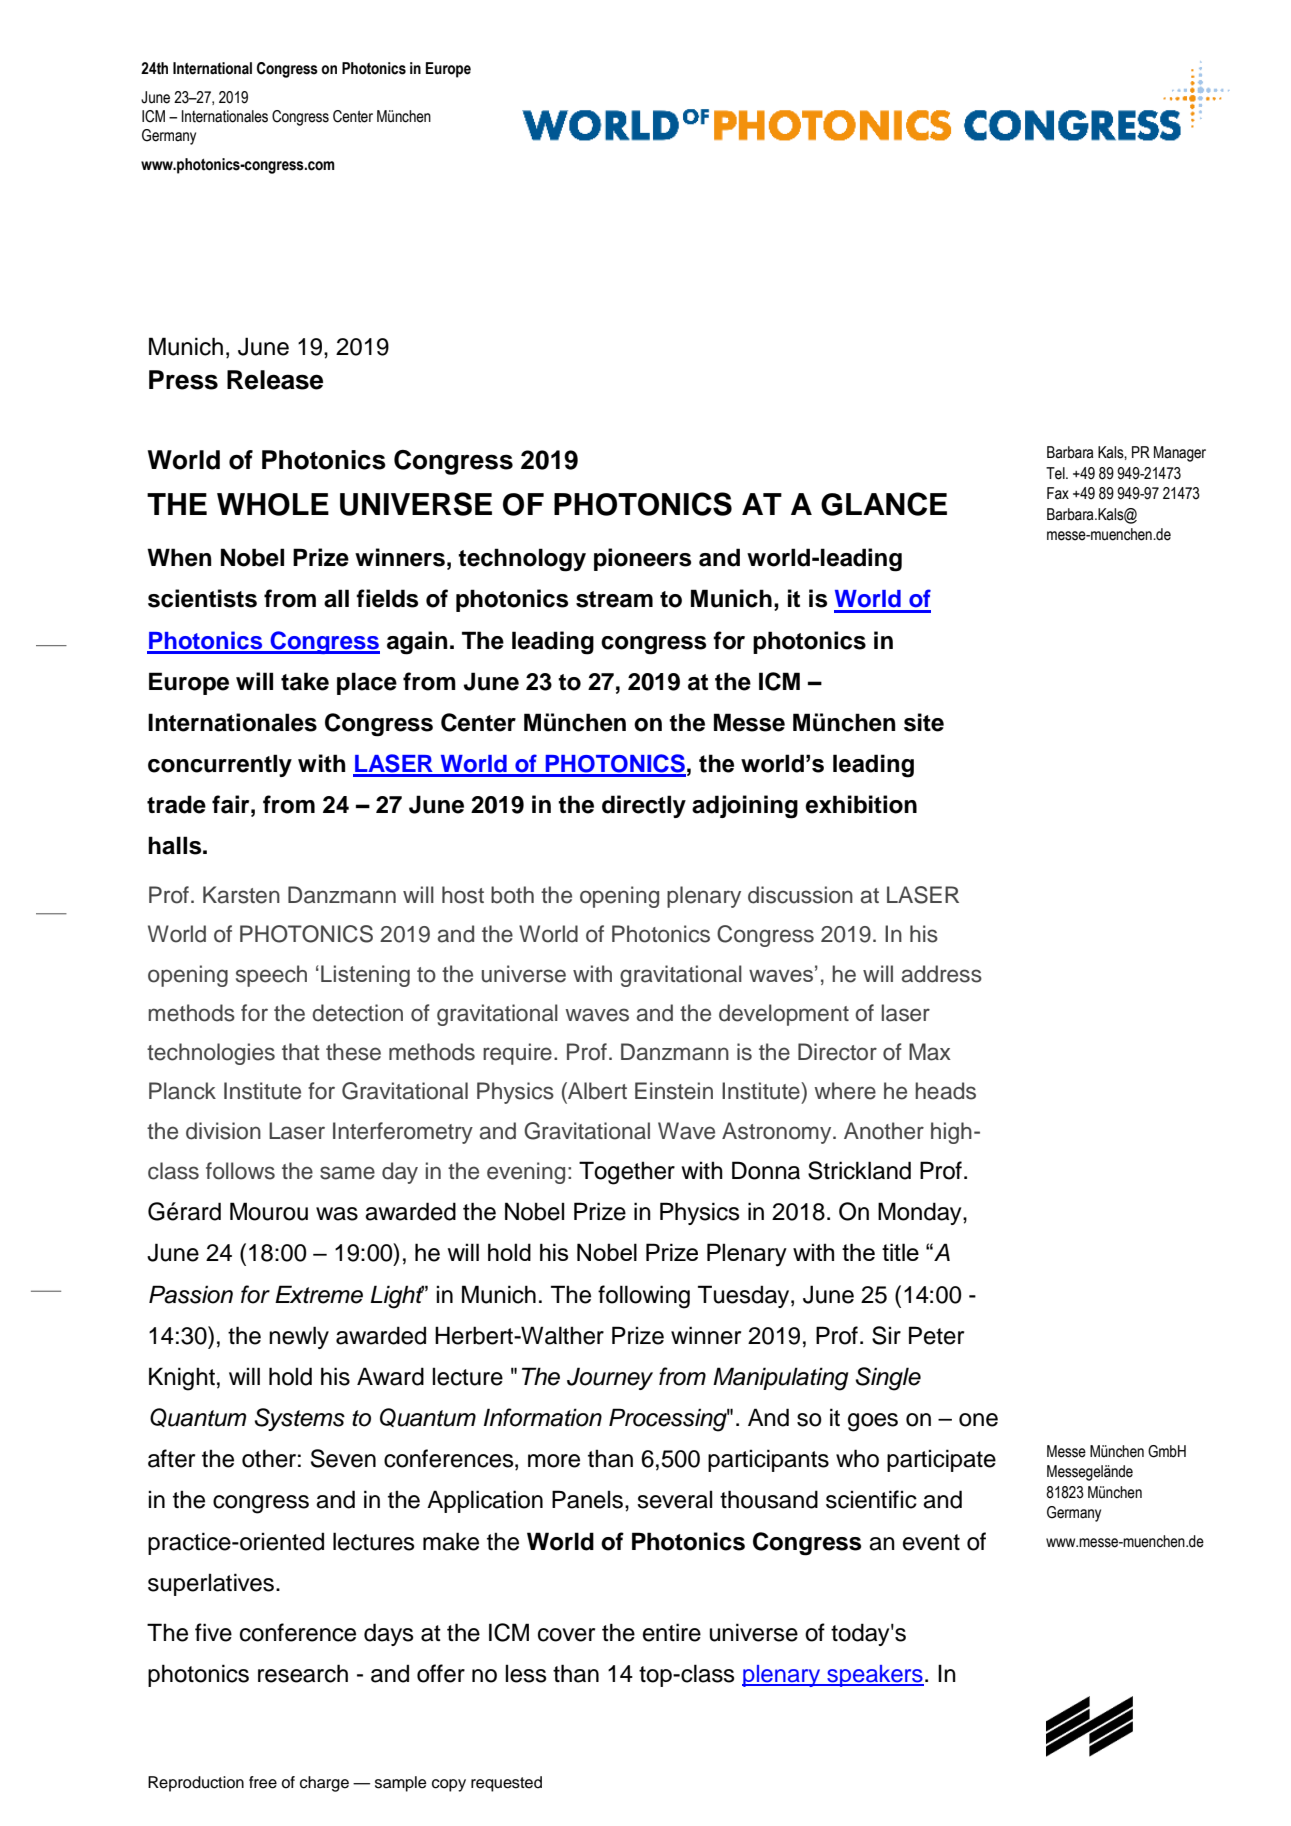 This image has width=1291, height=1826. What do you see at coordinates (1056, 473) in the image?
I see `Tel` at bounding box center [1056, 473].
